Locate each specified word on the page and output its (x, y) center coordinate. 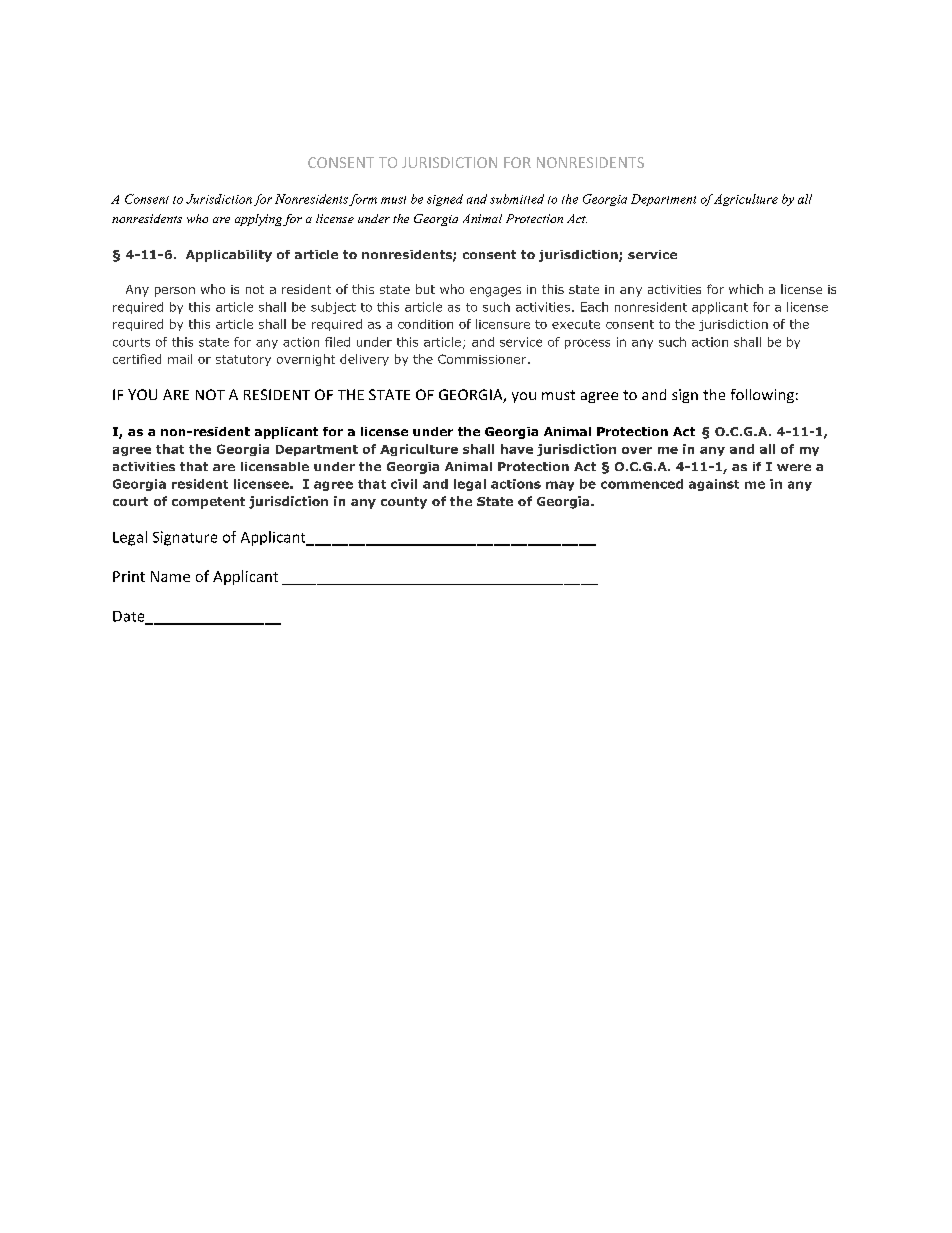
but (425, 289)
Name (170, 576)
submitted (517, 199)
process (587, 344)
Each (594, 307)
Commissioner (483, 359)
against (714, 485)
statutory (243, 360)
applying (258, 220)
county (404, 503)
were (794, 467)
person (175, 292)
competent (208, 503)
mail (180, 359)
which (746, 289)
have (517, 449)
